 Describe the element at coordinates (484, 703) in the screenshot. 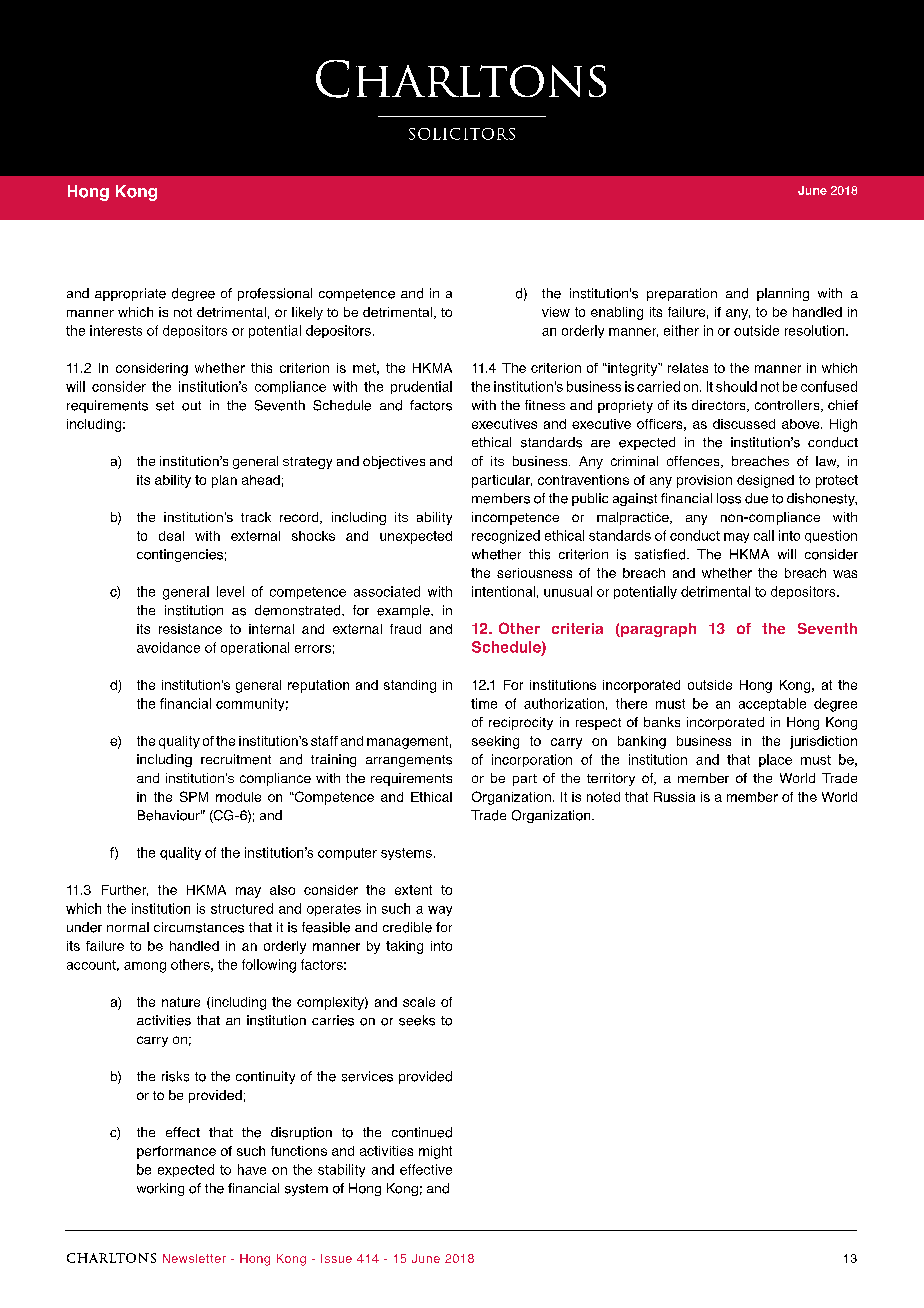

I see `time` at that location.
